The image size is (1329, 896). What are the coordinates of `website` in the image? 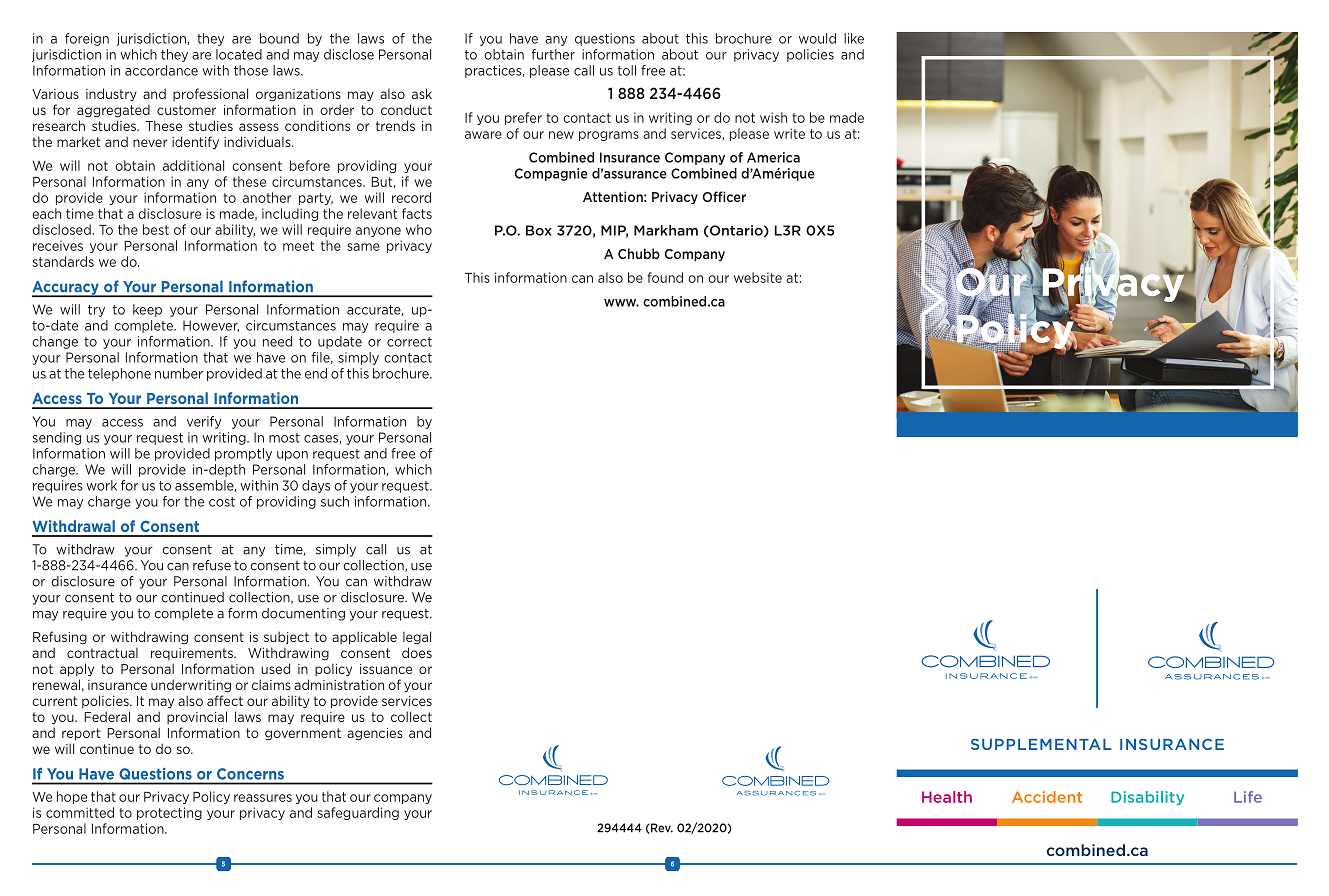 It's located at (758, 277).
